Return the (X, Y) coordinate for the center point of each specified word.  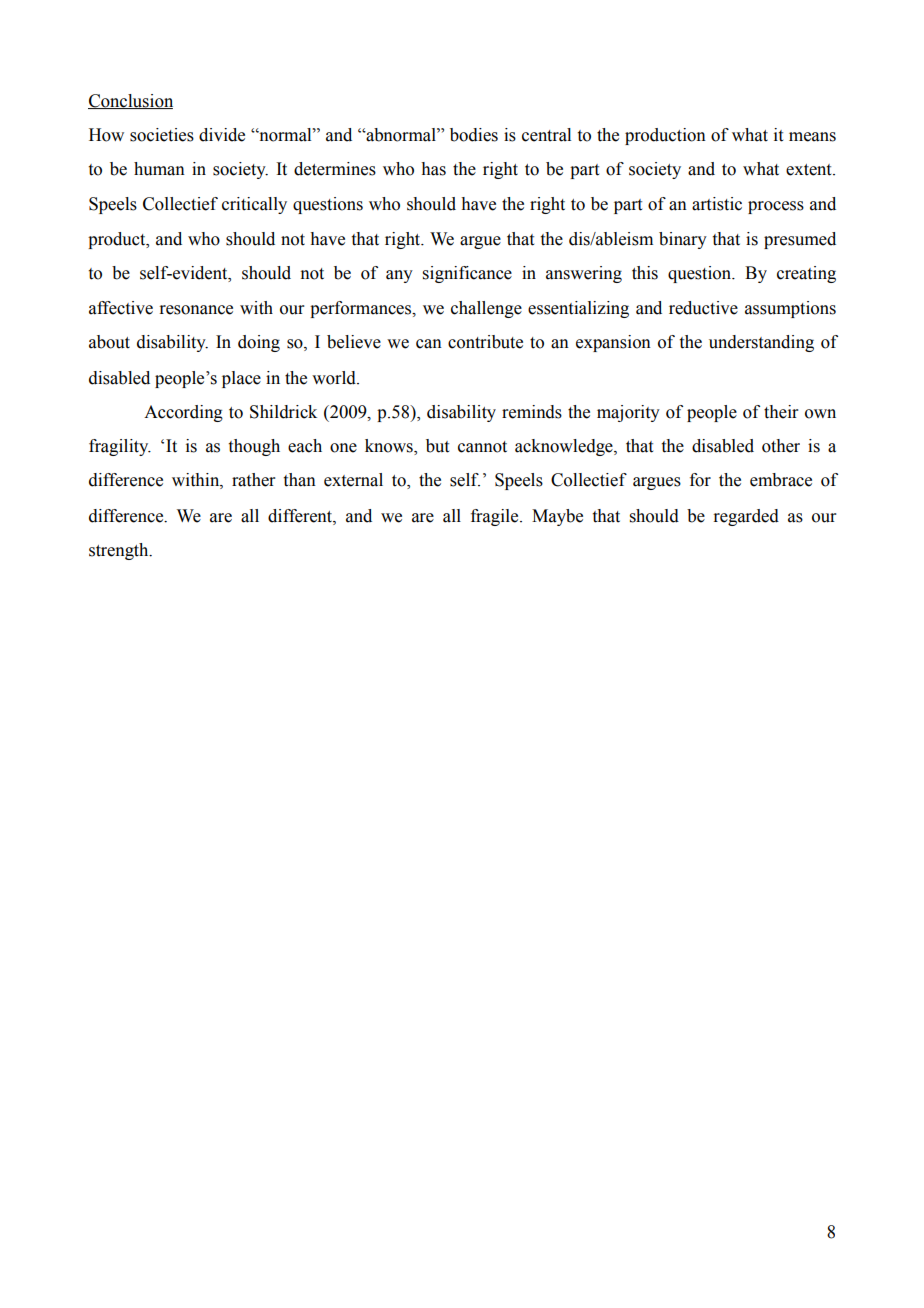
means (812, 137)
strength (120, 551)
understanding (761, 343)
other (781, 446)
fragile (496, 517)
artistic (717, 204)
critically (254, 205)
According (183, 413)
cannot (482, 447)
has (433, 169)
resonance (196, 310)
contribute (485, 342)
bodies (474, 135)
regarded (746, 517)
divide (222, 135)
